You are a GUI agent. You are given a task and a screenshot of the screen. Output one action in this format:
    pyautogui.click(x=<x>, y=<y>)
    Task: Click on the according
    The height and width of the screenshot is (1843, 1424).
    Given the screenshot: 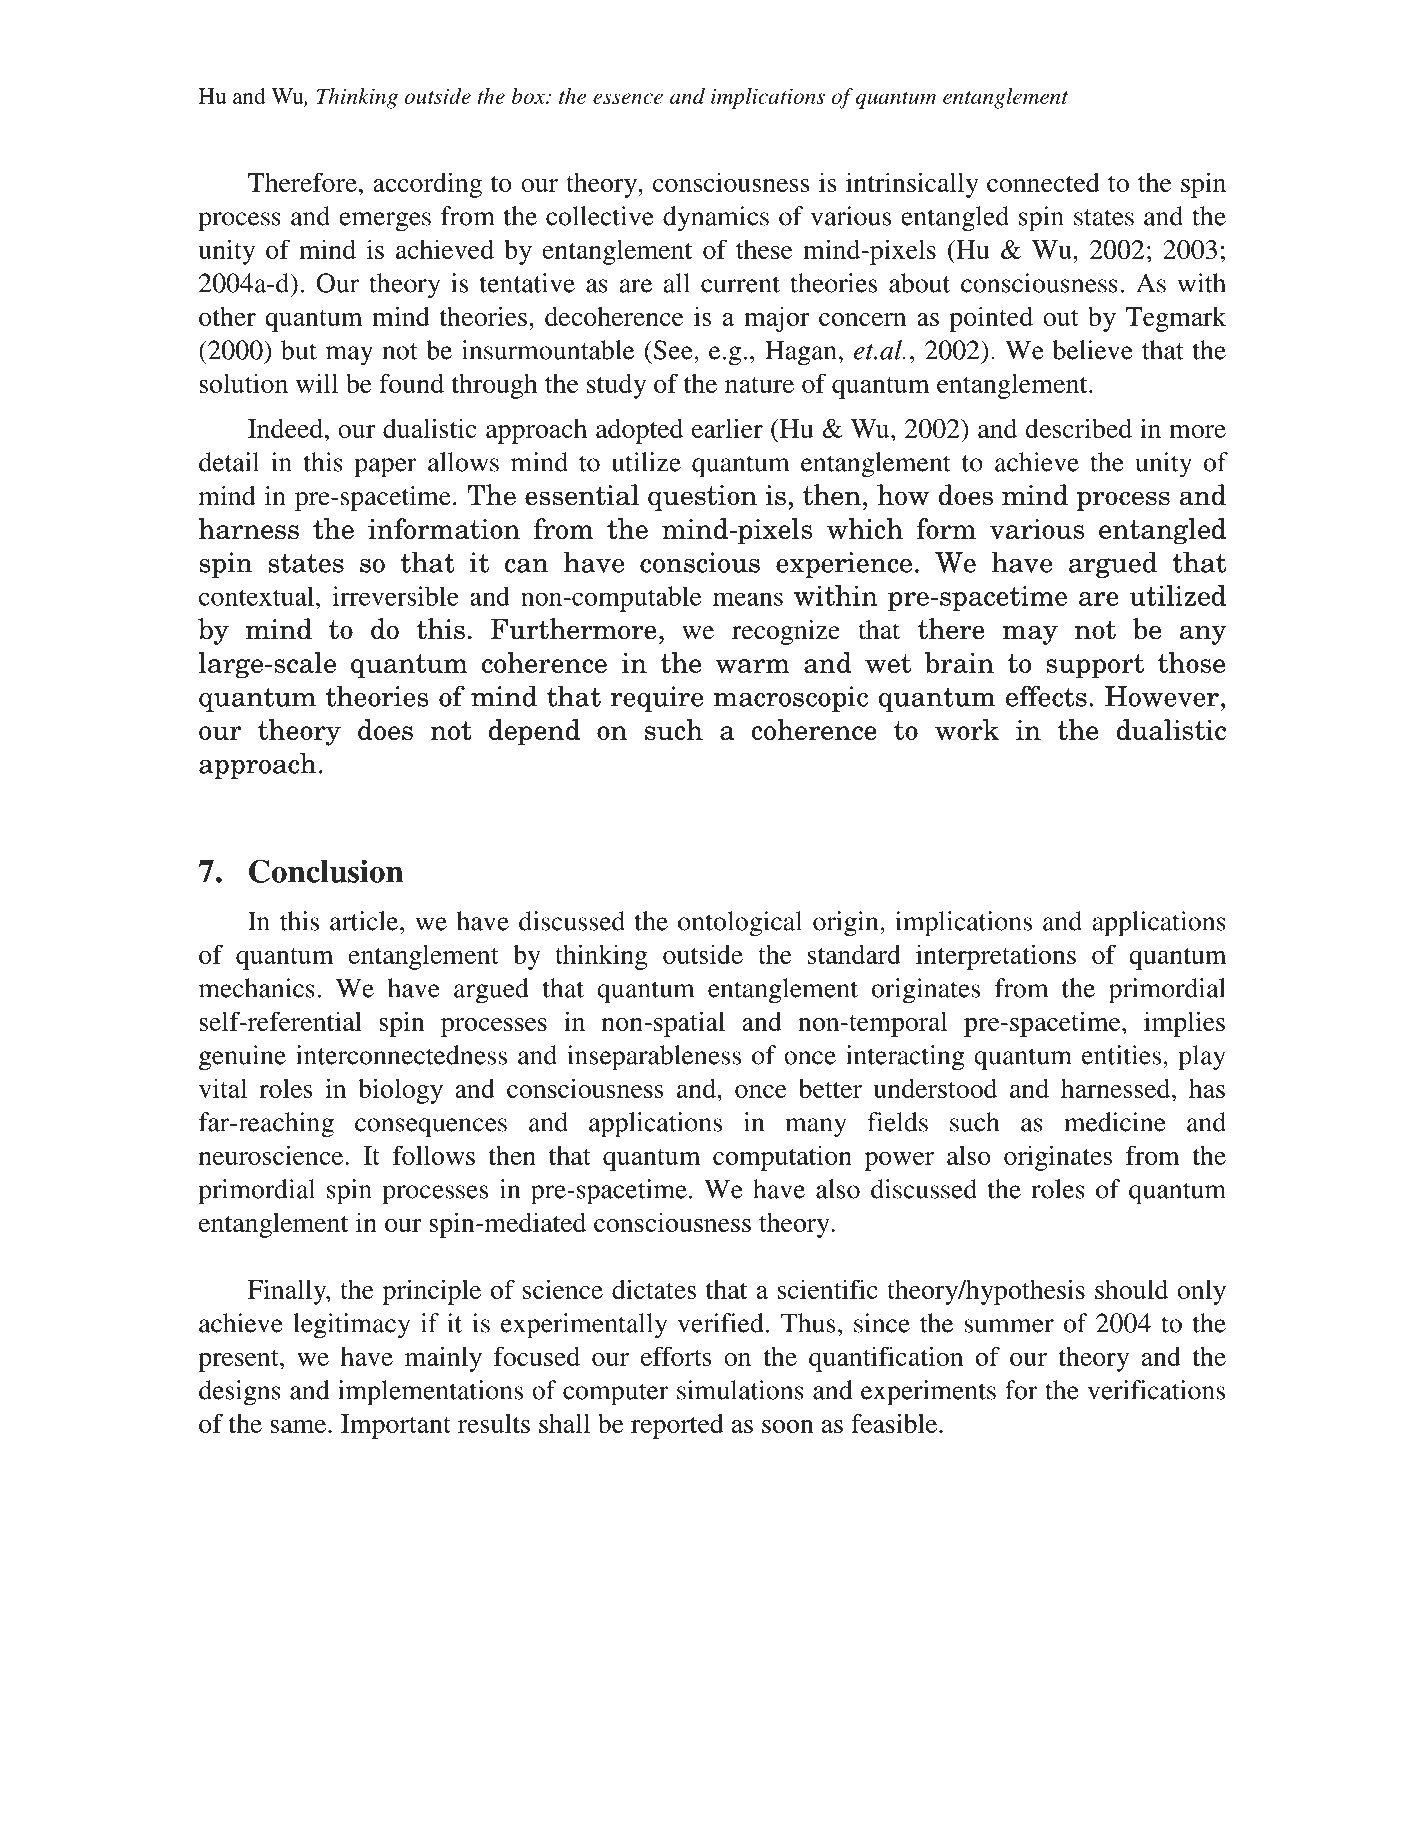 What is the action you would take?
    pyautogui.click(x=427, y=185)
